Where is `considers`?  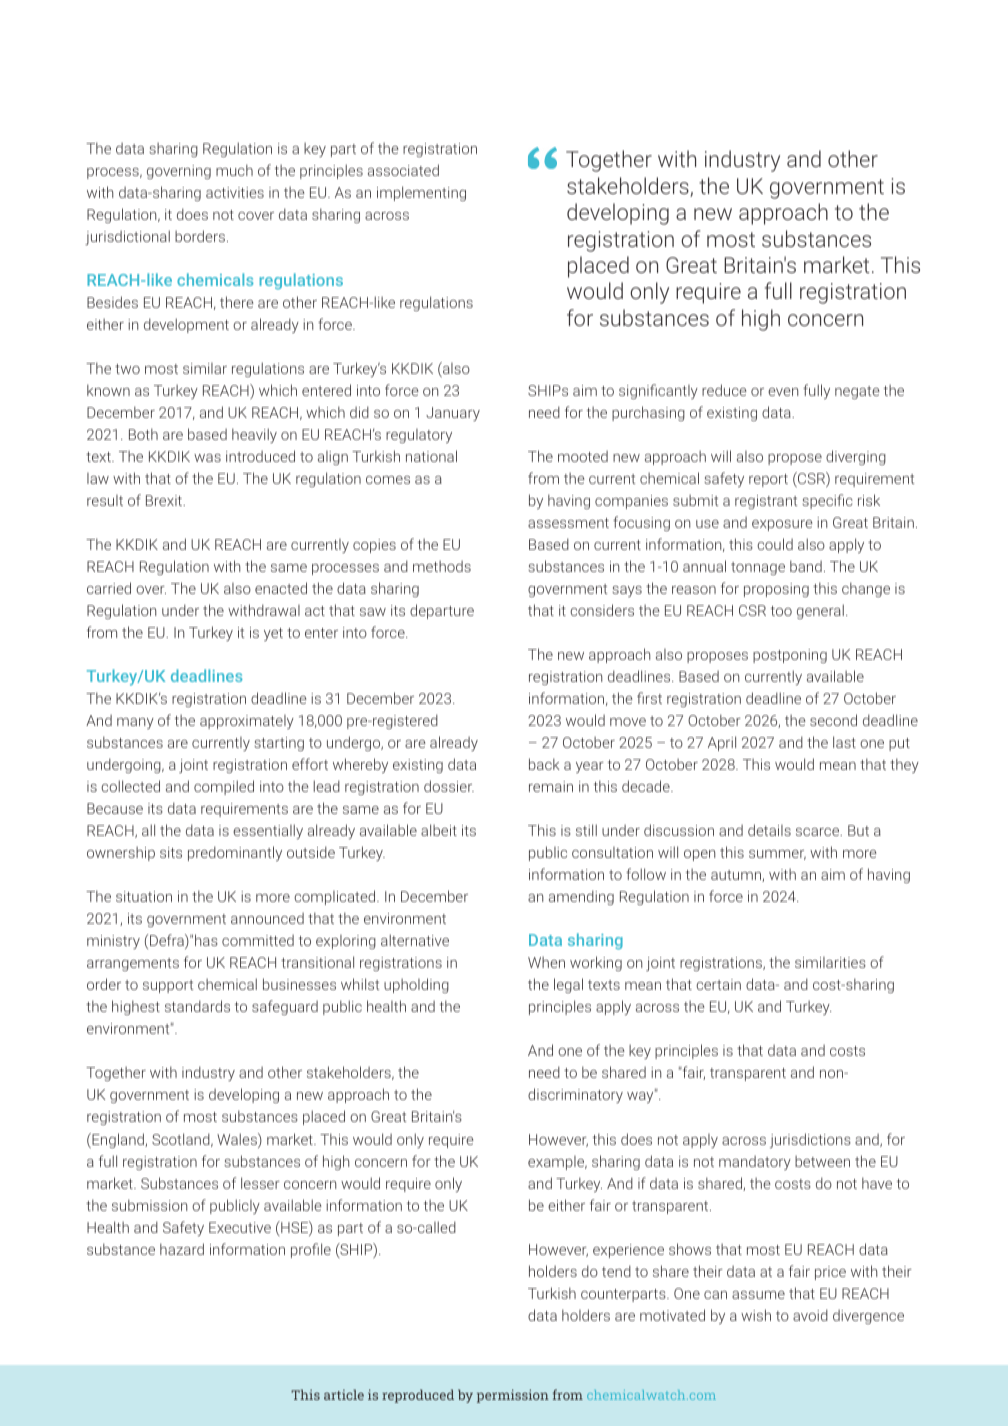
considers is located at coordinates (602, 610).
